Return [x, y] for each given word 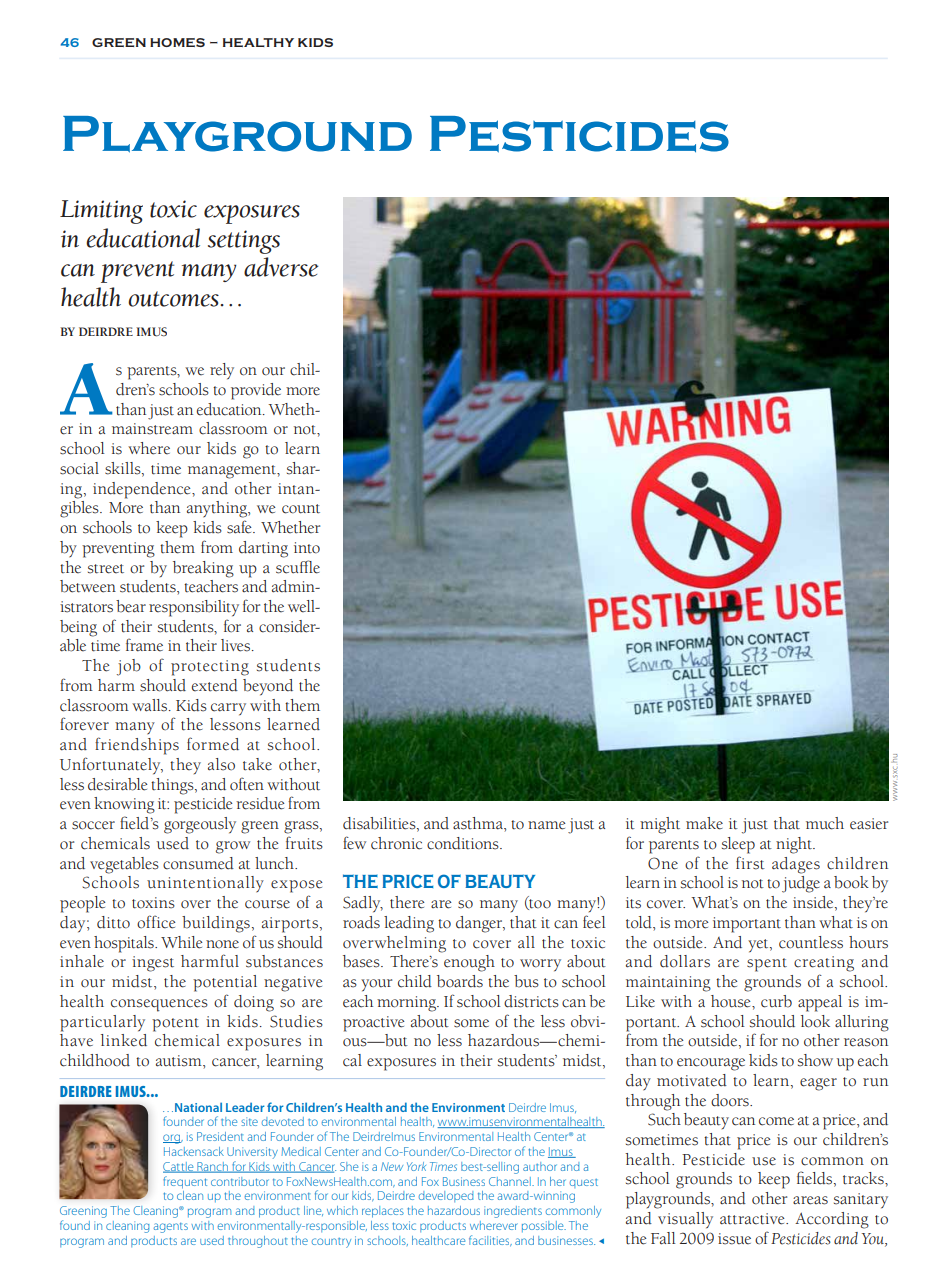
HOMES [177, 42]
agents [171, 1228]
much [825, 823]
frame [144, 645]
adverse [281, 267]
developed [446, 1196]
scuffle [298, 567]
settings [244, 242]
